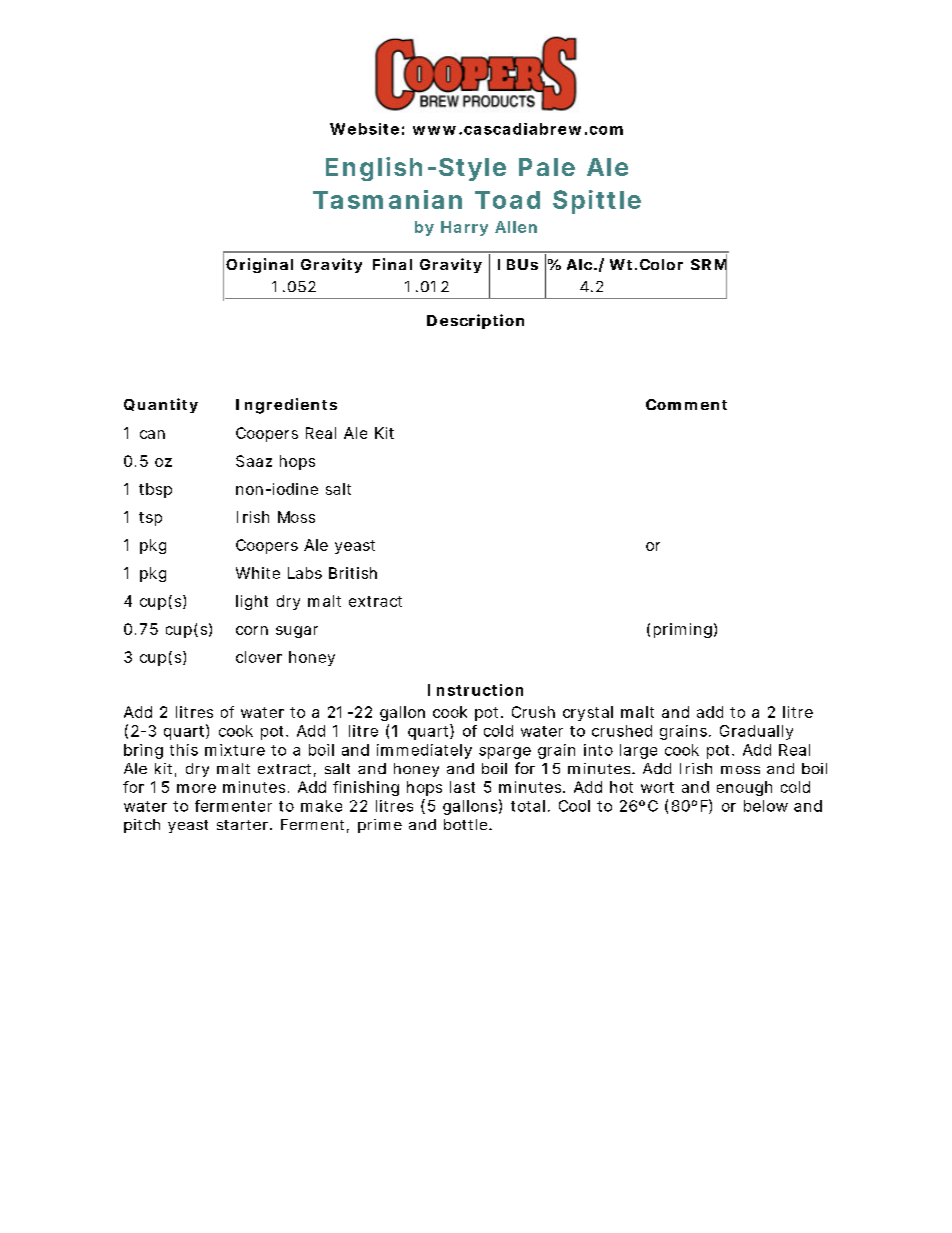 The image size is (952, 1233). I want to click on Spittle, so click(597, 202).
